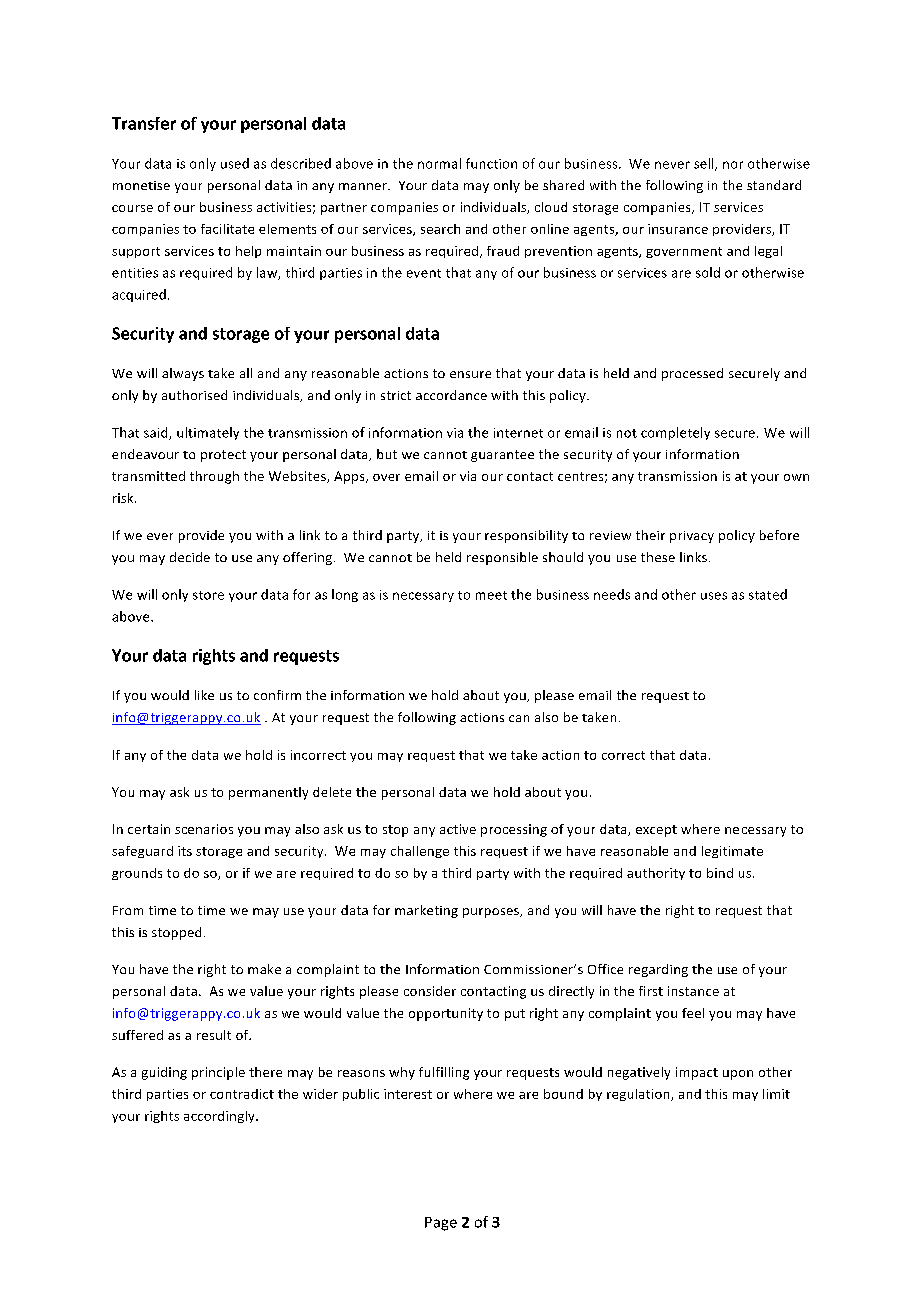 The image size is (924, 1308). Describe the element at coordinates (220, 1117) in the page. I see `accordingly` at that location.
